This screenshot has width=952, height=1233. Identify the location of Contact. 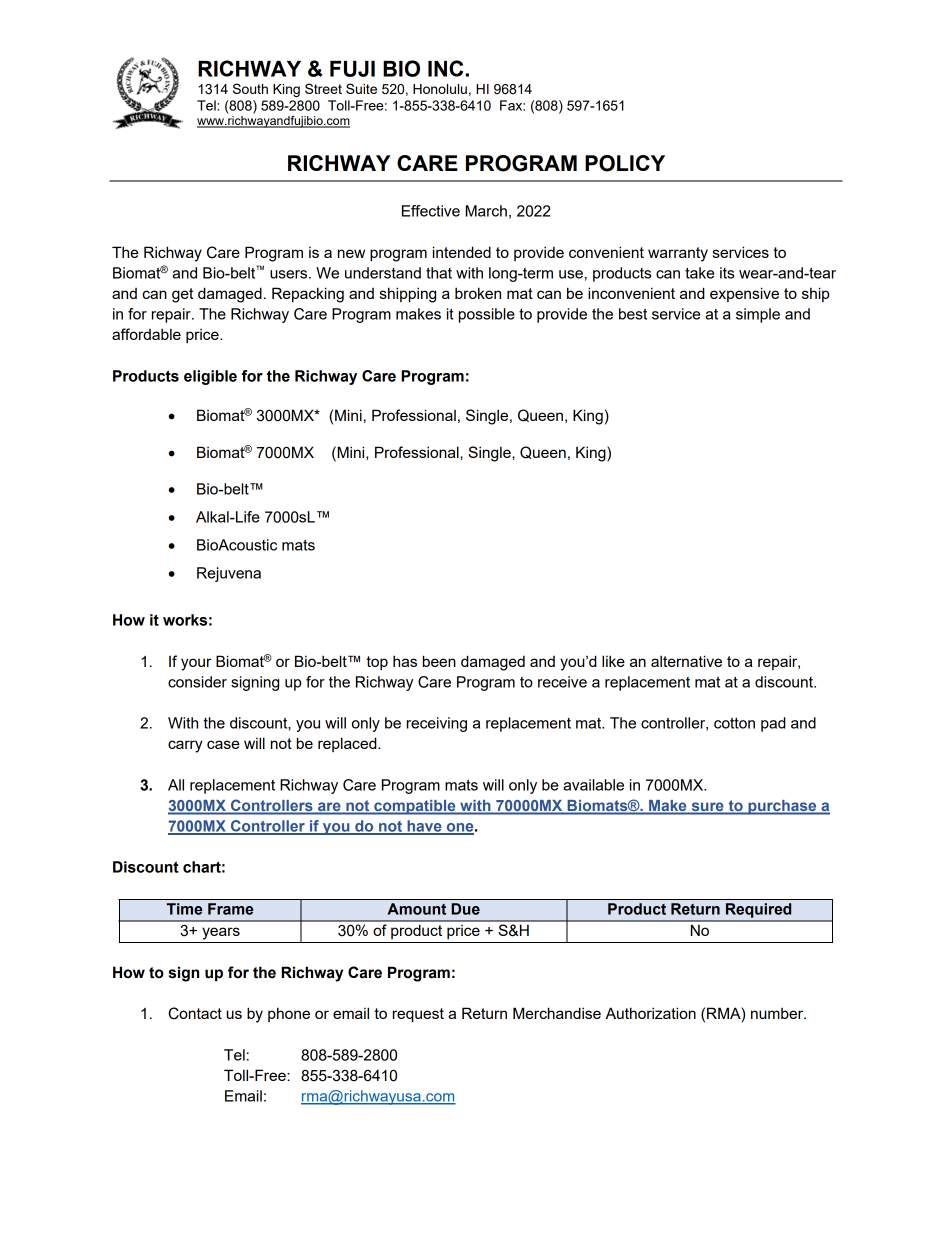
(195, 1013).
